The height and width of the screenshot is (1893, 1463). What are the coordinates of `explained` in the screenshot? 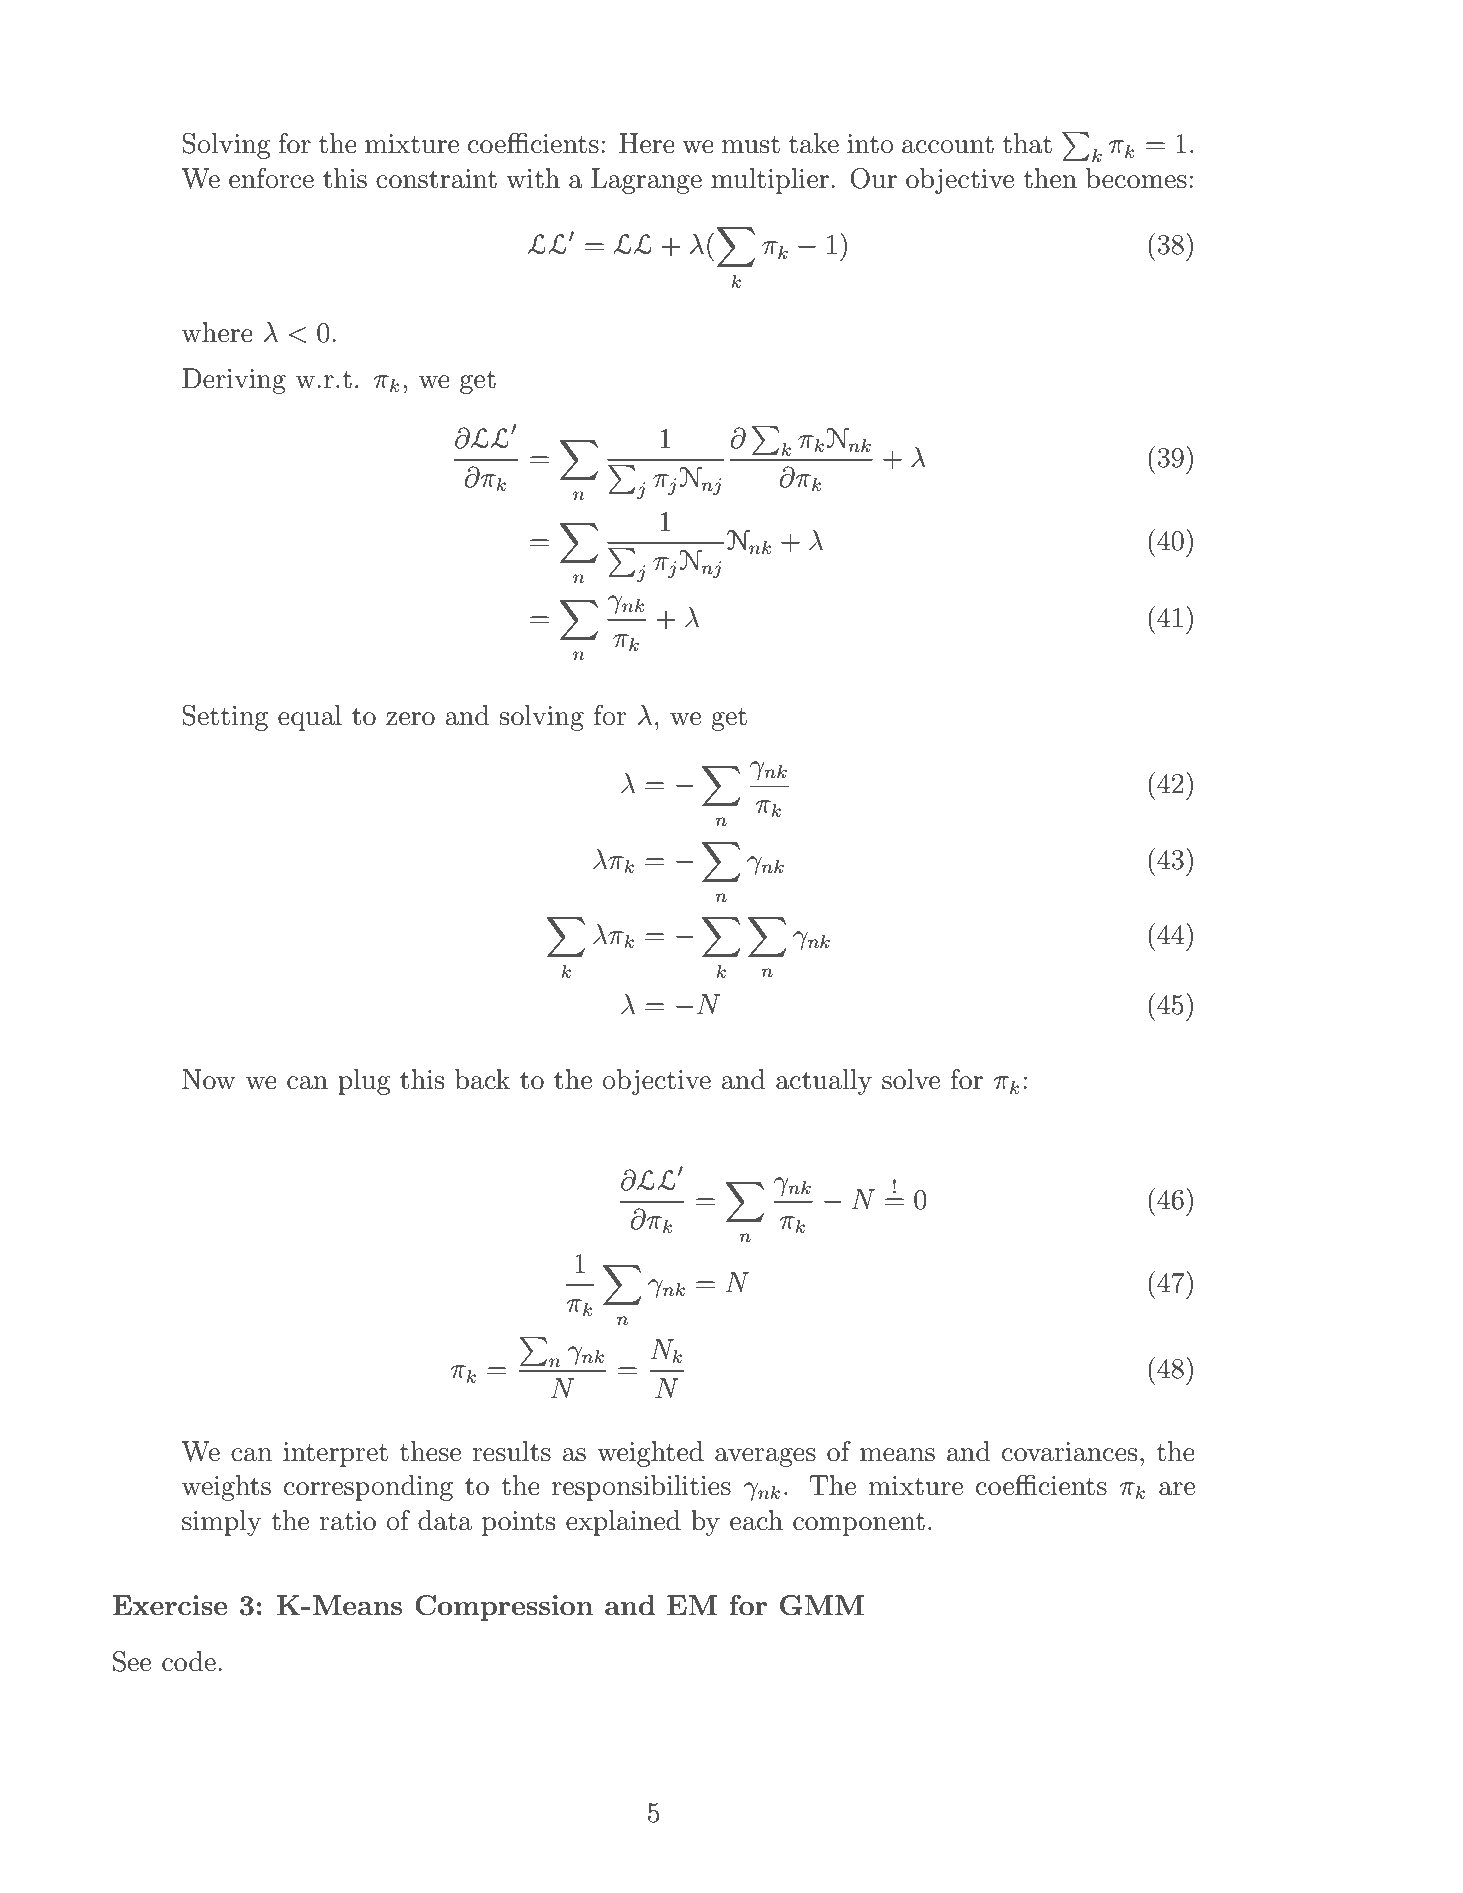 It's located at (623, 1523).
